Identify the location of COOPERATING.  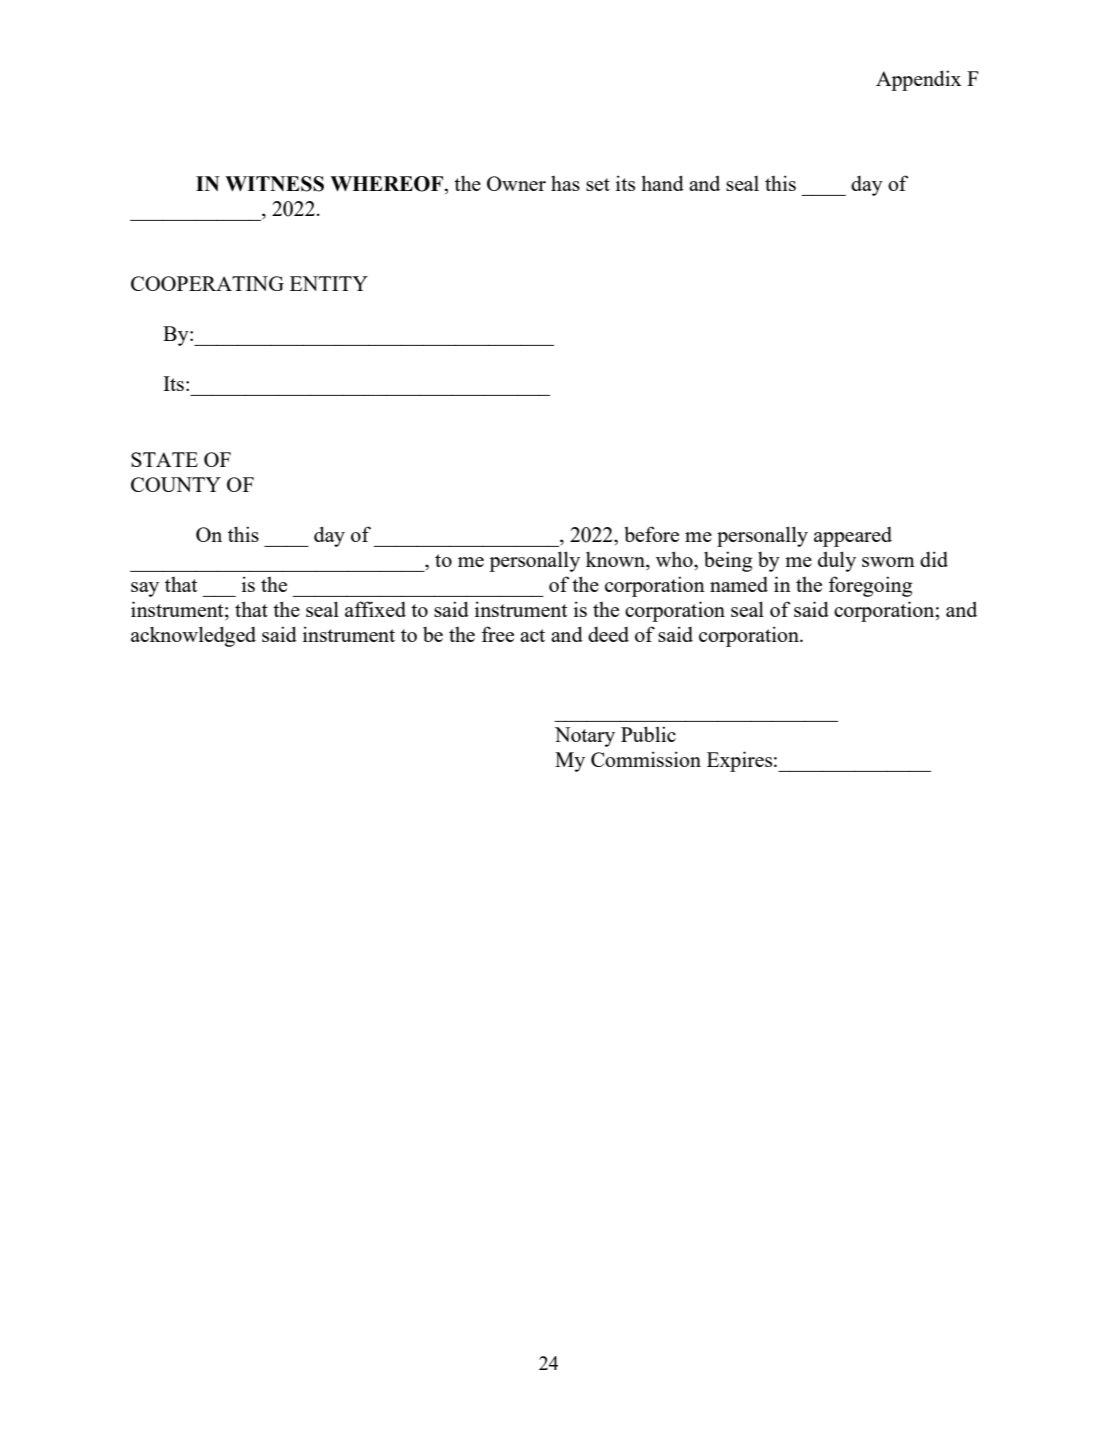
(207, 283).
